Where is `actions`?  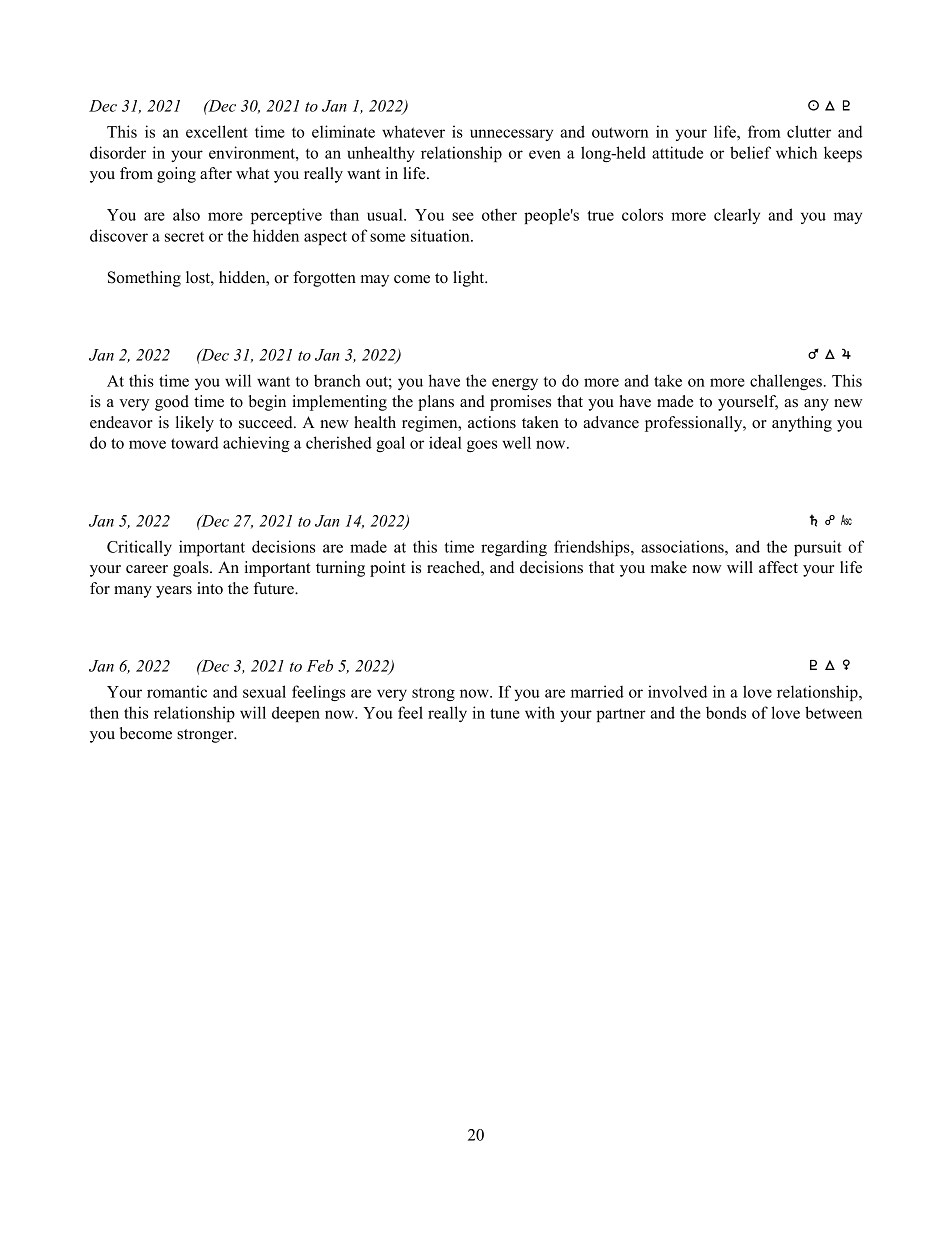
actions is located at coordinates (492, 422).
